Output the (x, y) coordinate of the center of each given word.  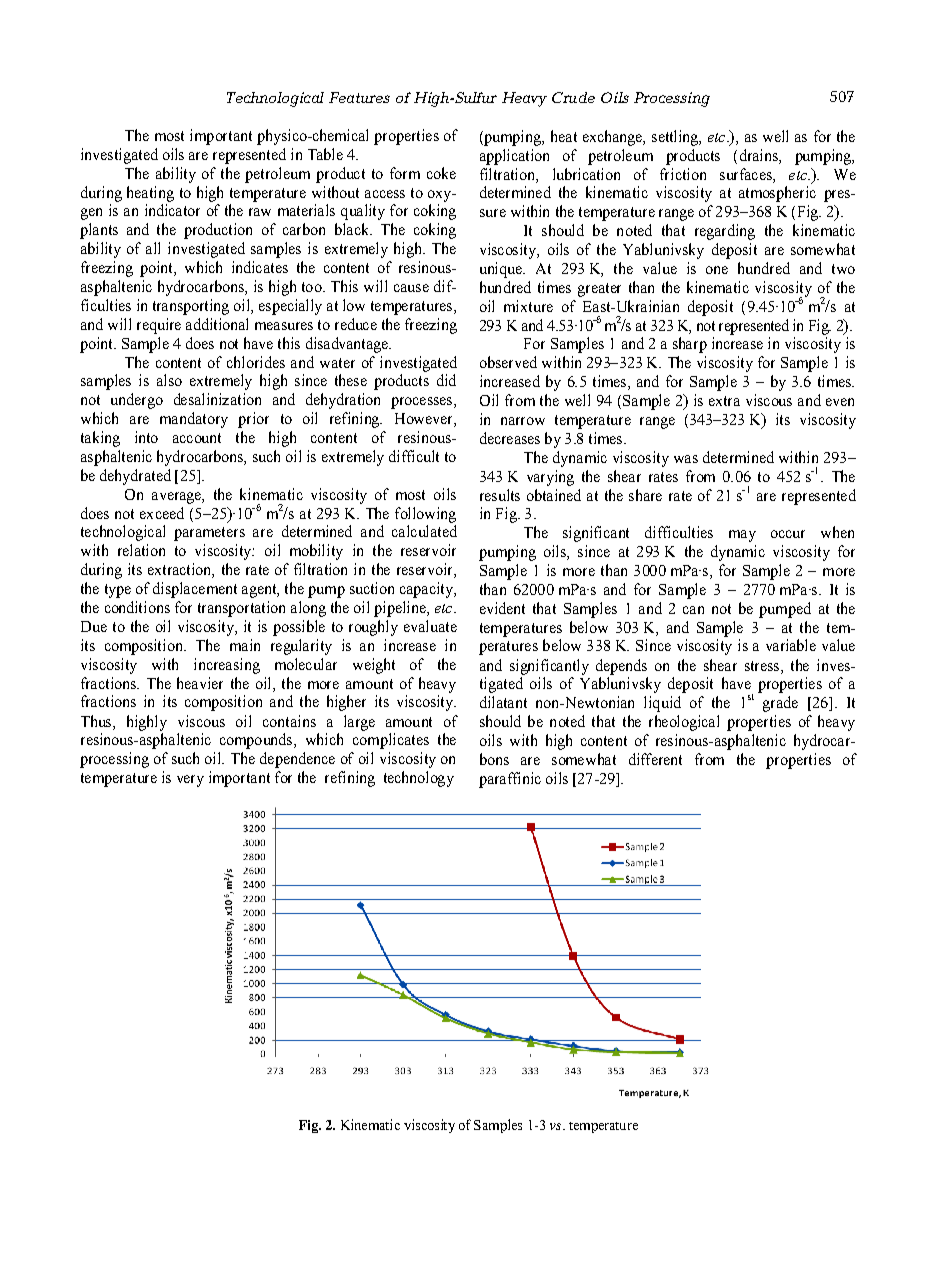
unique (502, 270)
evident (502, 608)
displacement (195, 590)
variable (791, 645)
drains (760, 155)
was (686, 459)
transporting (191, 307)
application (514, 157)
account (197, 438)
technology (419, 779)
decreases (510, 438)
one (717, 270)
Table (325, 154)
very (190, 781)
